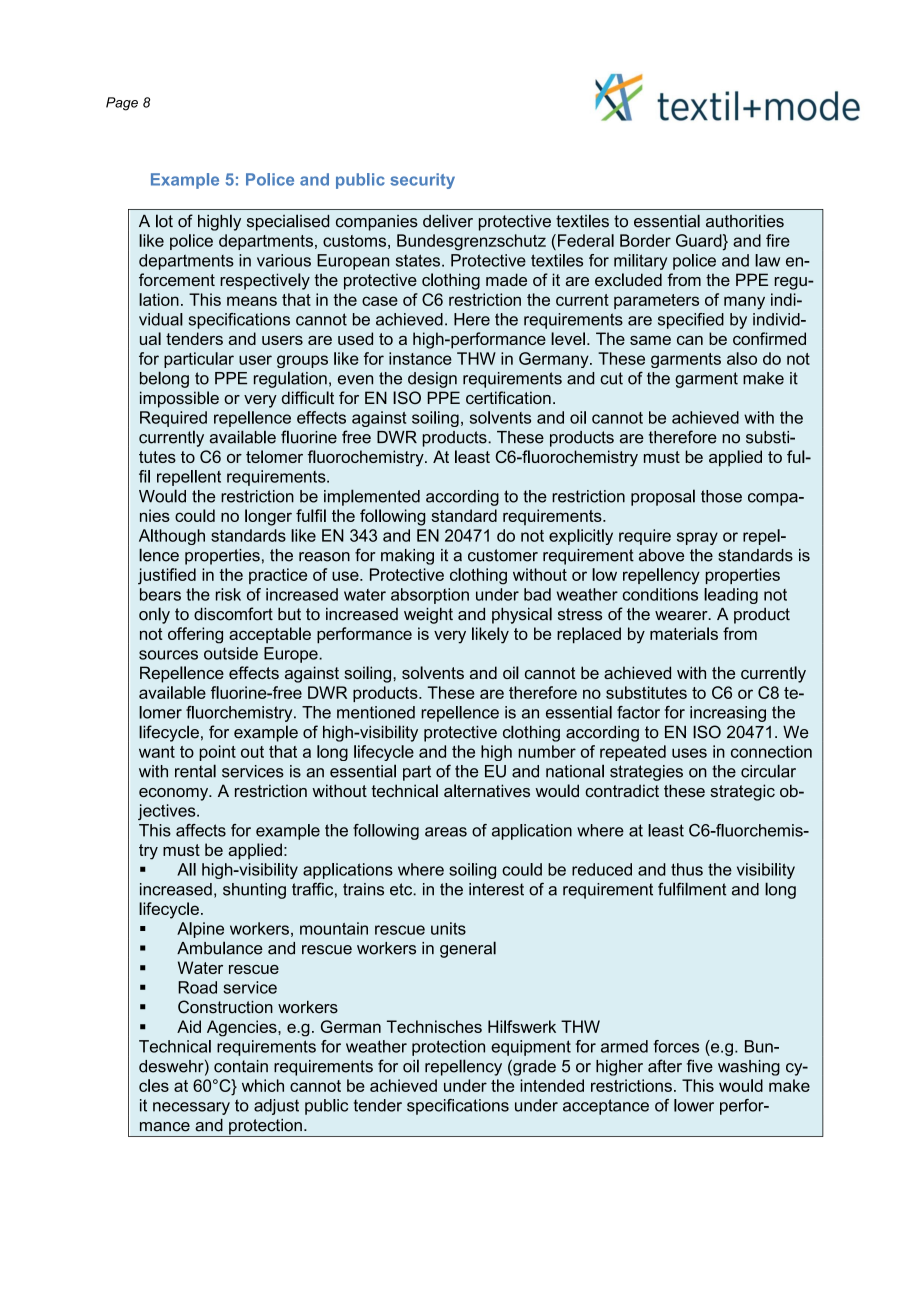  What do you see at coordinates (700, 1066) in the document?
I see `five` at bounding box center [700, 1066].
